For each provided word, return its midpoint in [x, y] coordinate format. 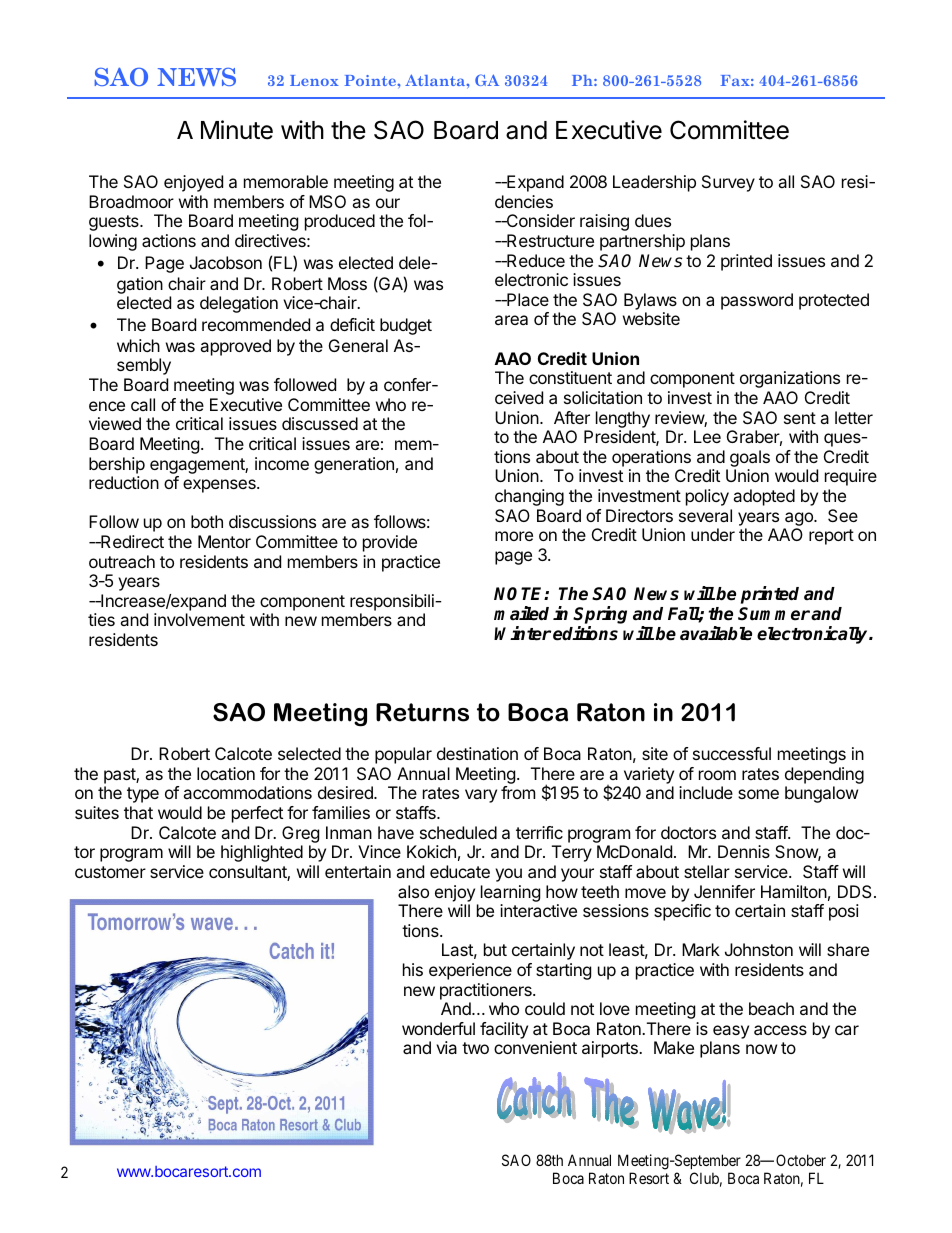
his [413, 969]
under [713, 534]
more [514, 536]
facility [504, 1030]
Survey [728, 183]
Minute [237, 130]
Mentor [224, 541]
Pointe [371, 80]
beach [771, 1008]
